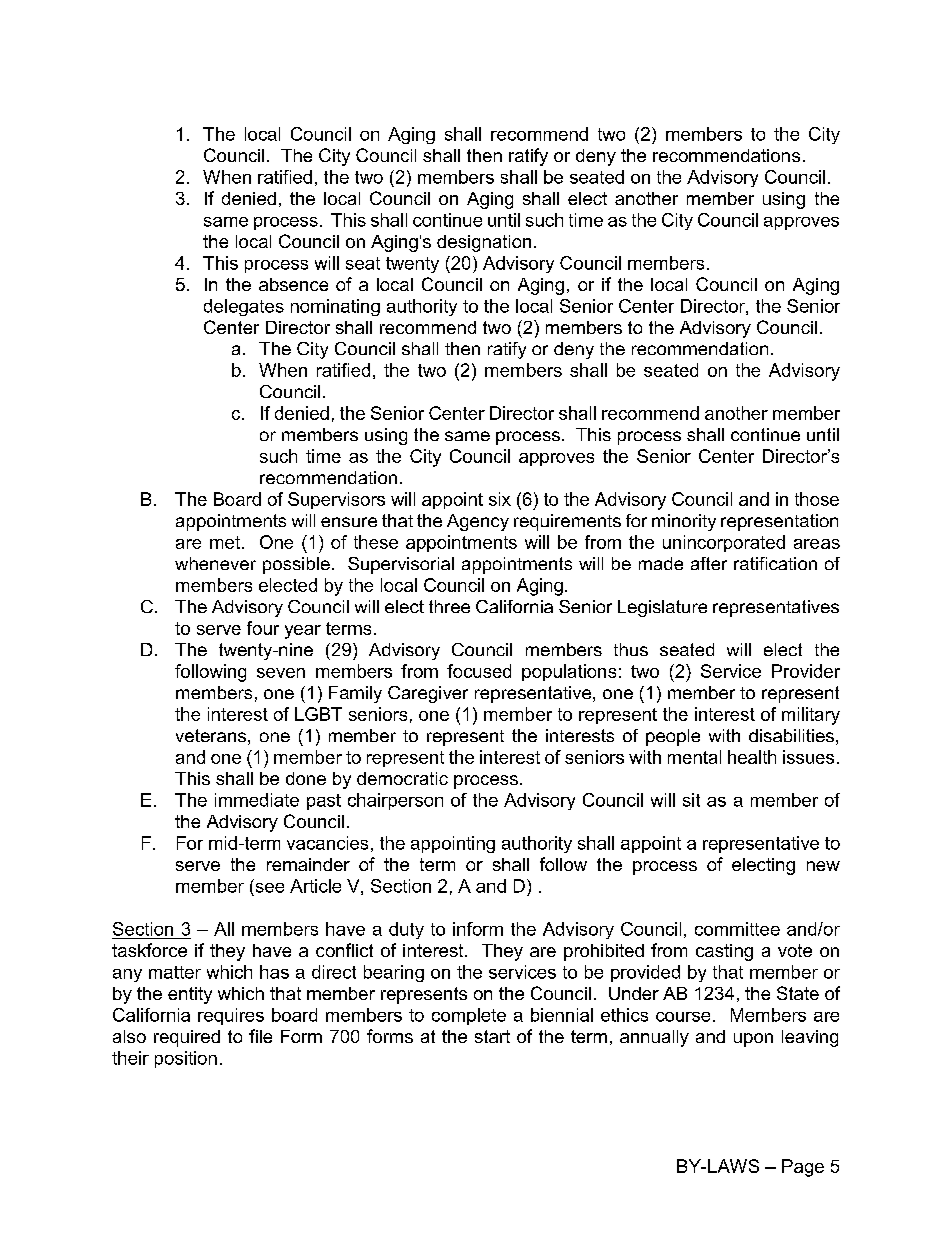 This screenshot has width=952, height=1233. Describe the element at coordinates (186, 1059) in the screenshot. I see `position` at that location.
